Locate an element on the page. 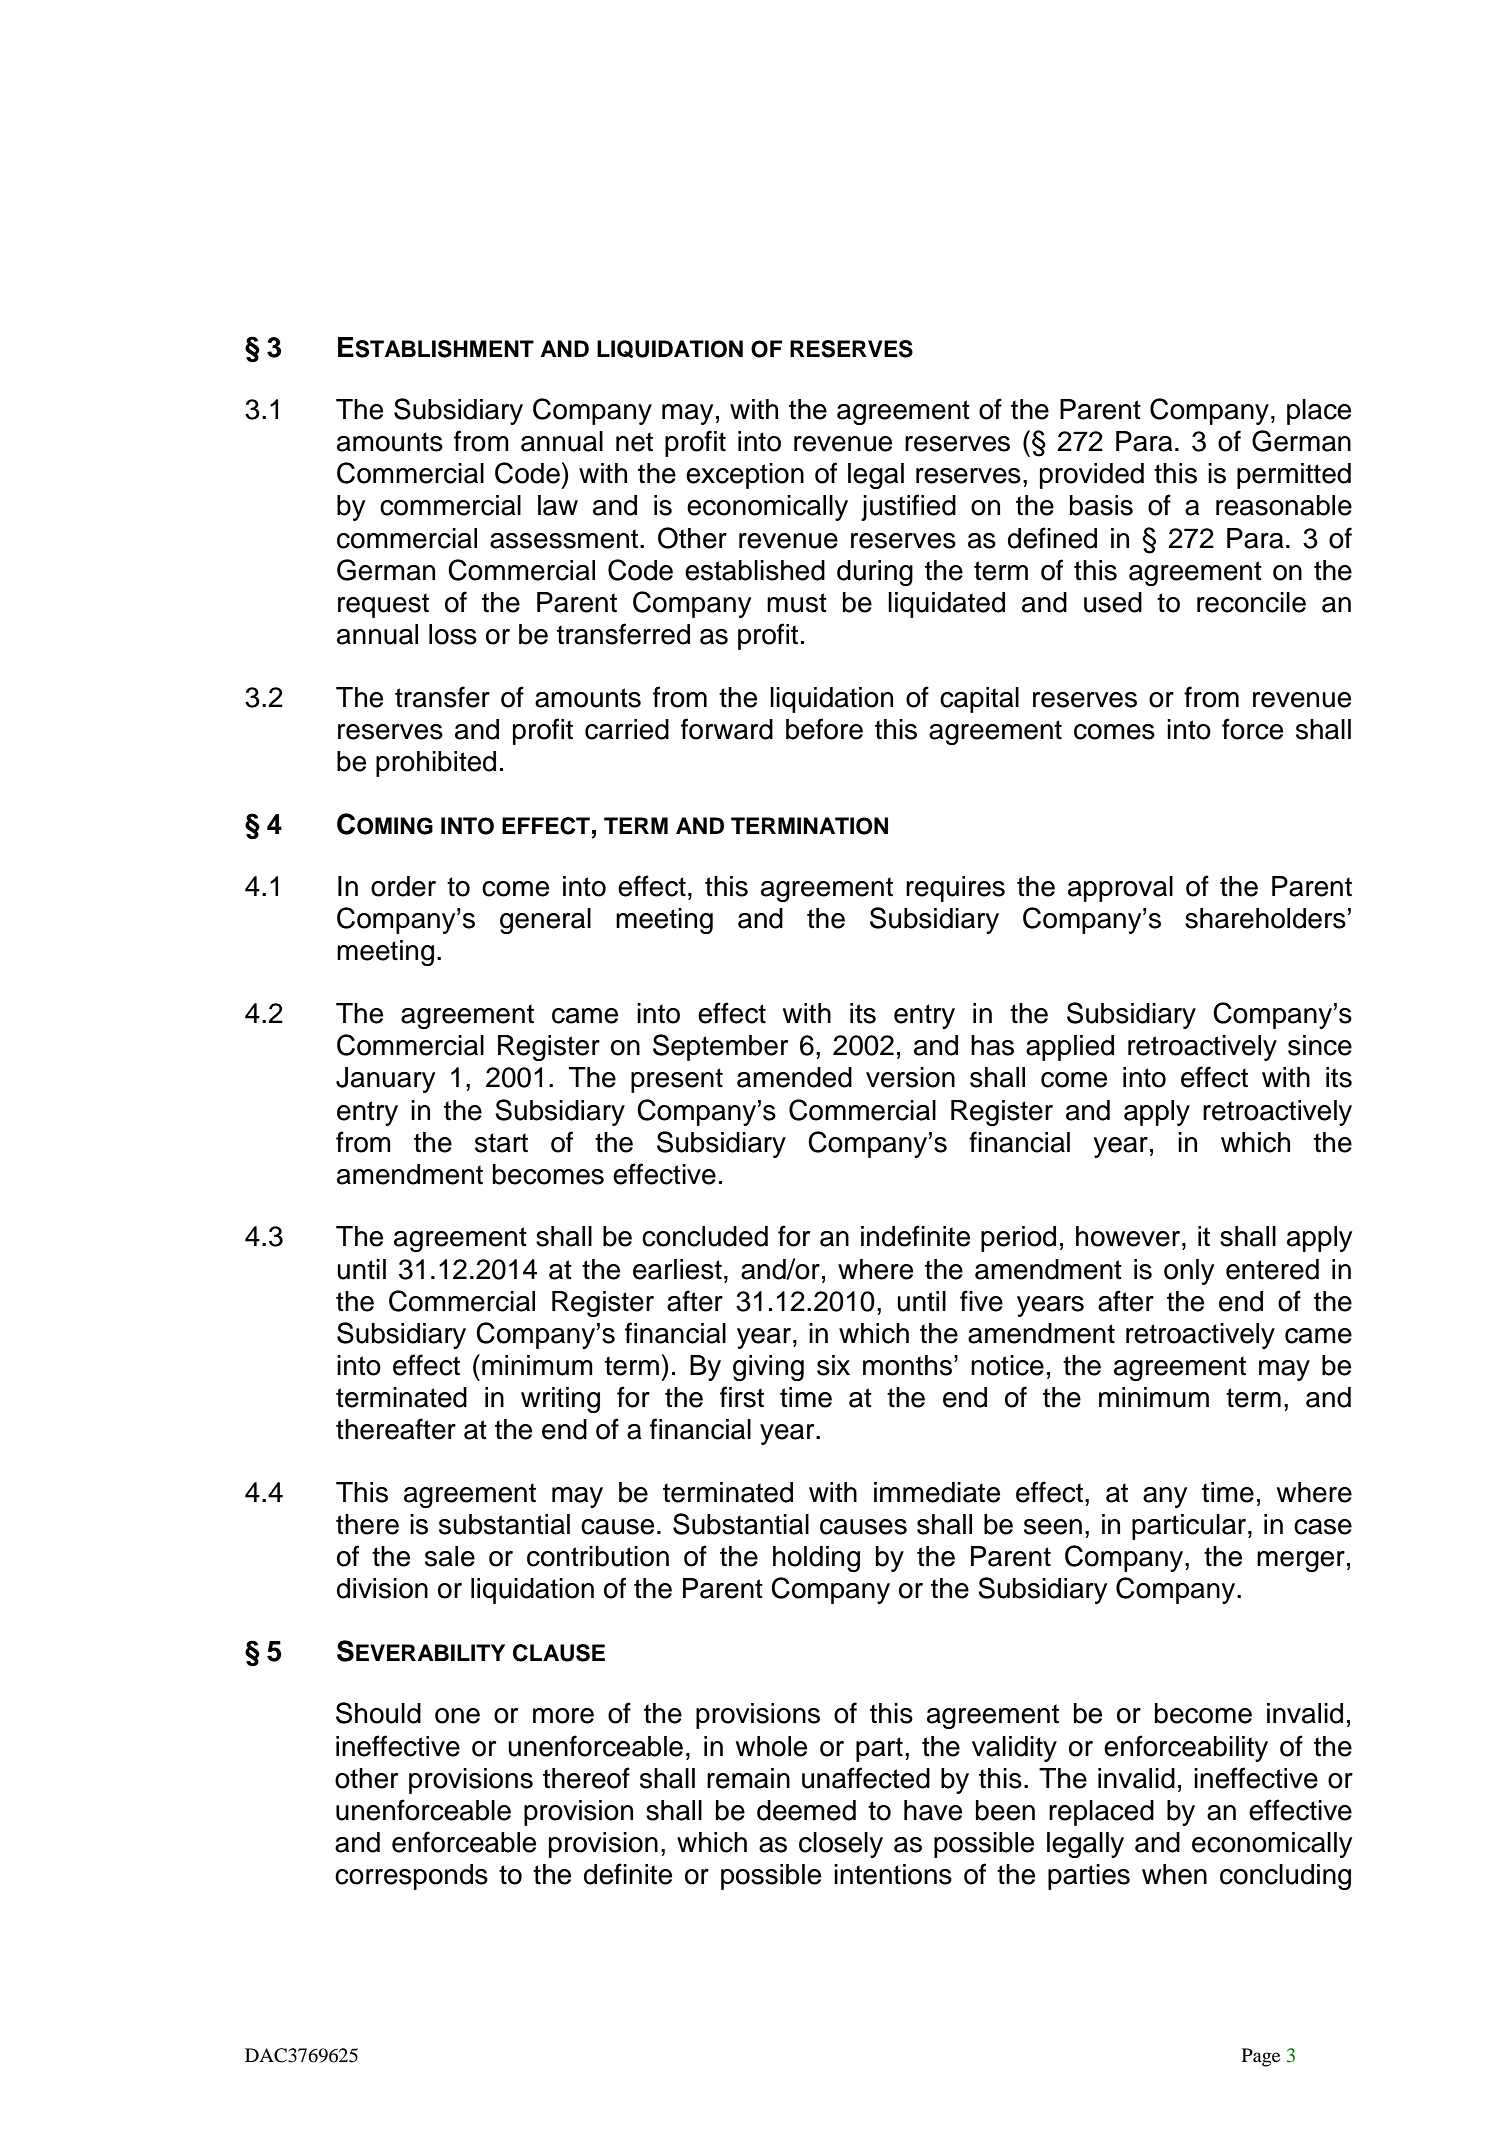 This page has height=2139, width=1511. reasonable is located at coordinates (1284, 505).
